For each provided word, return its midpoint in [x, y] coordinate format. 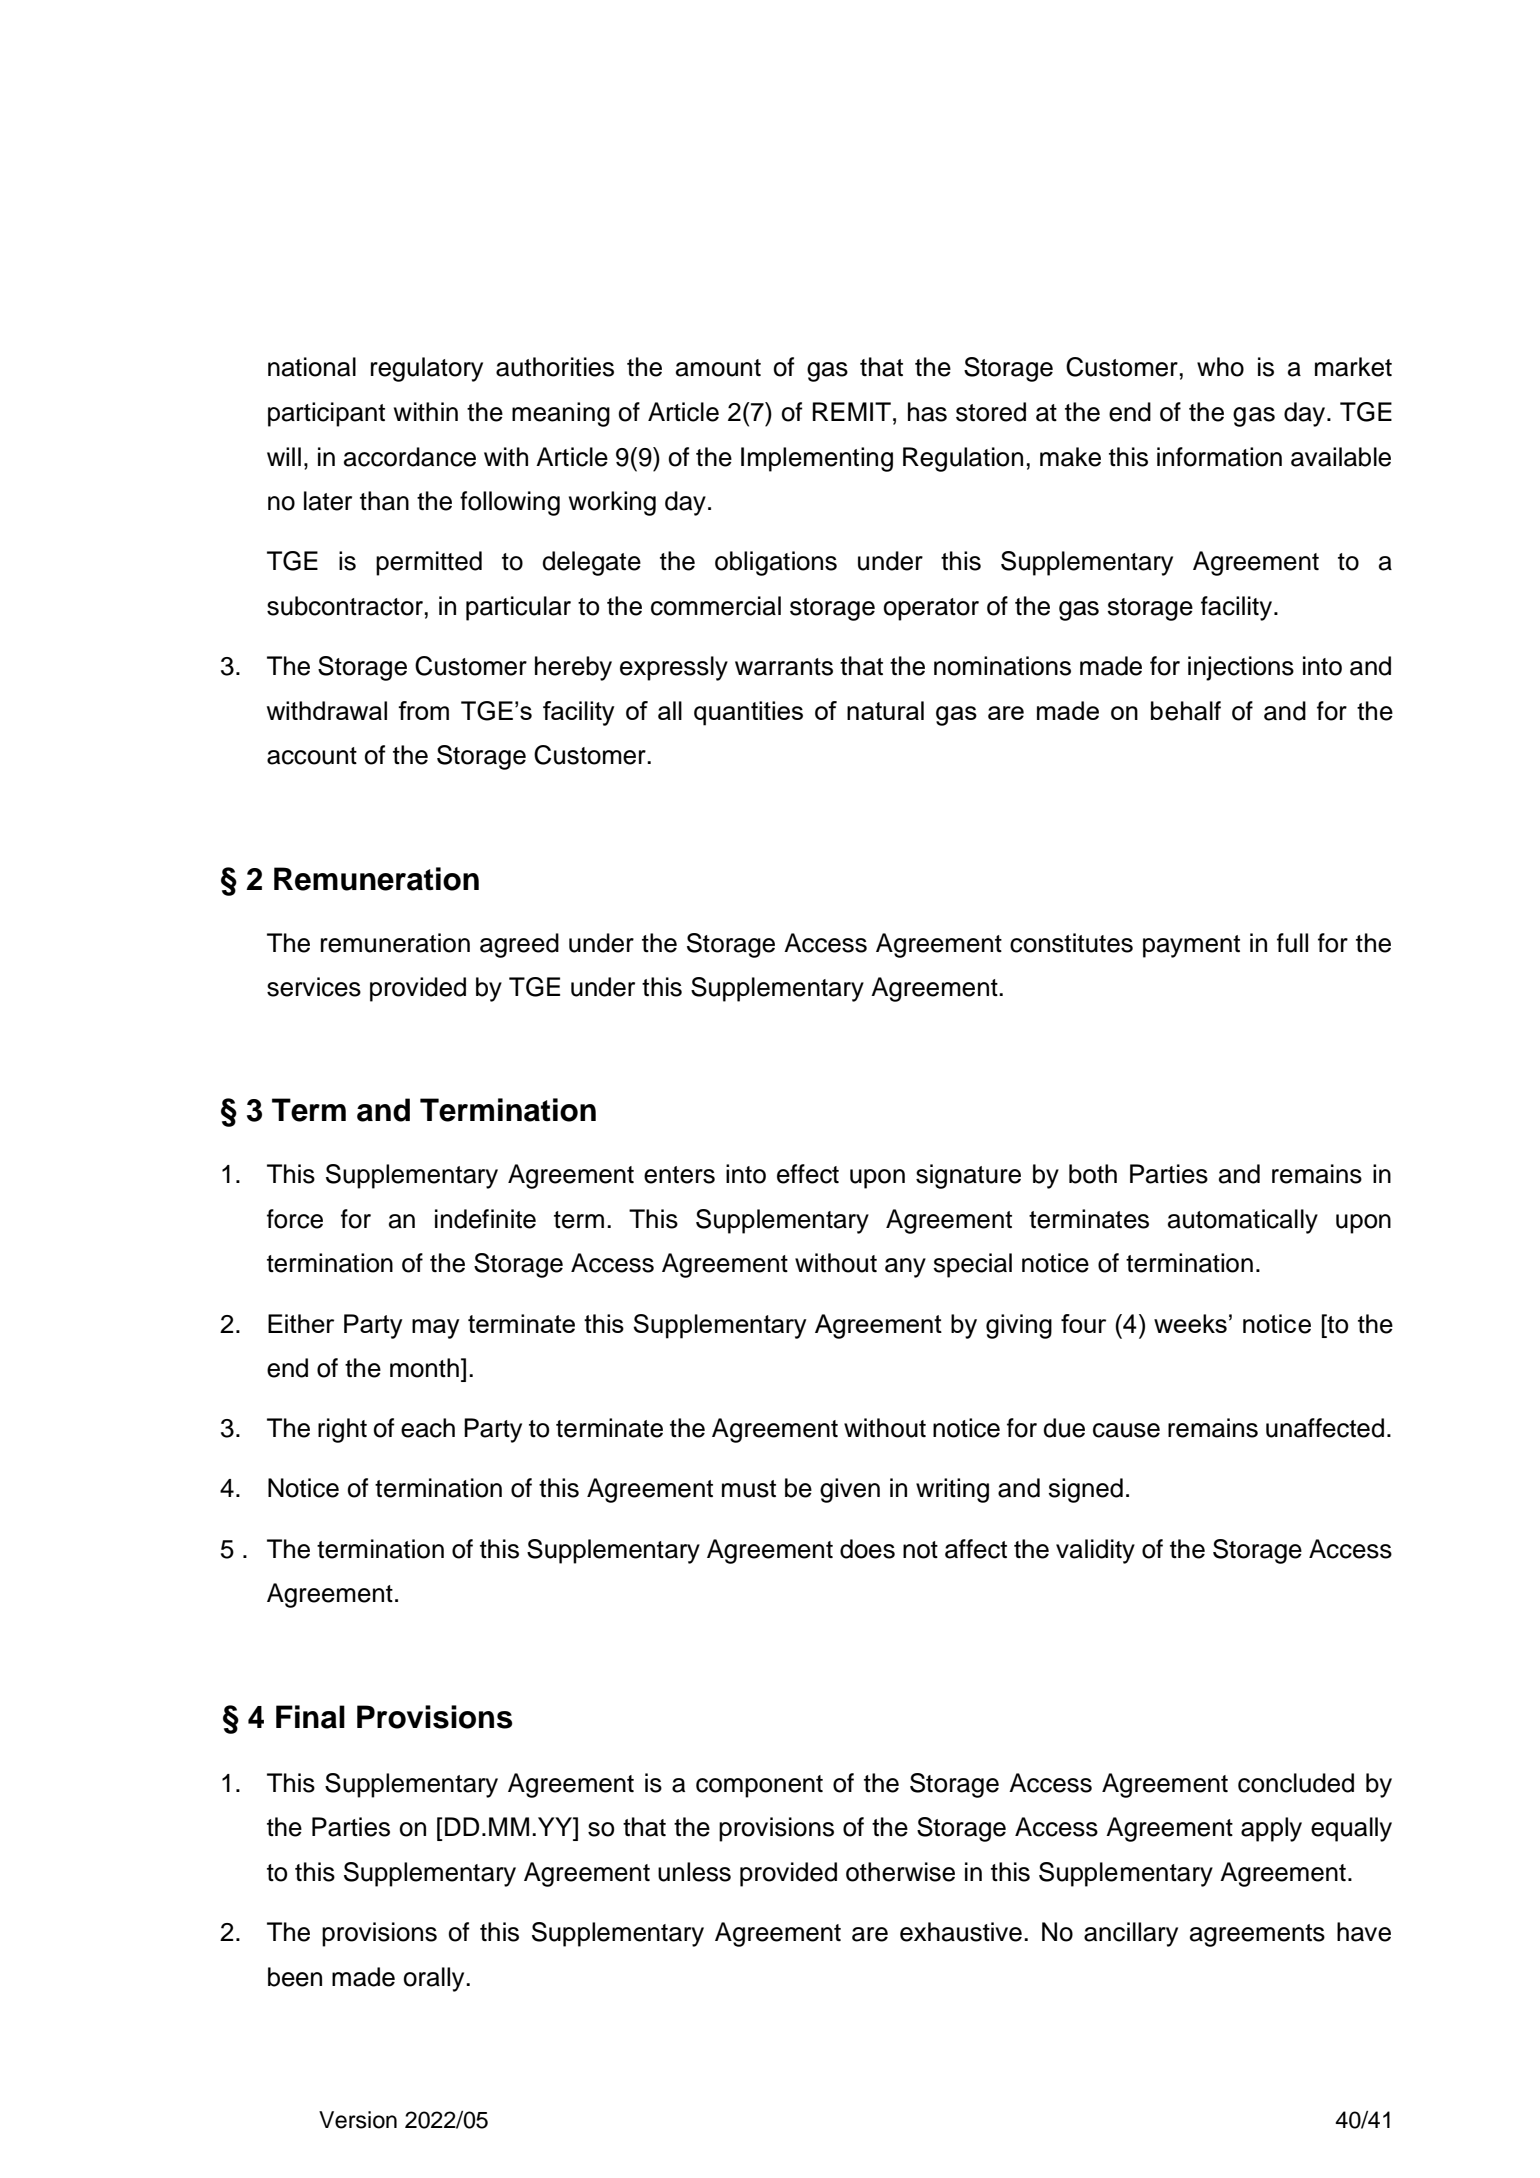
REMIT [852, 411]
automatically [1243, 1221]
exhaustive [961, 1932]
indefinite [485, 1219]
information [1219, 457]
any [905, 1268]
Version [358, 2120]
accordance [410, 457]
